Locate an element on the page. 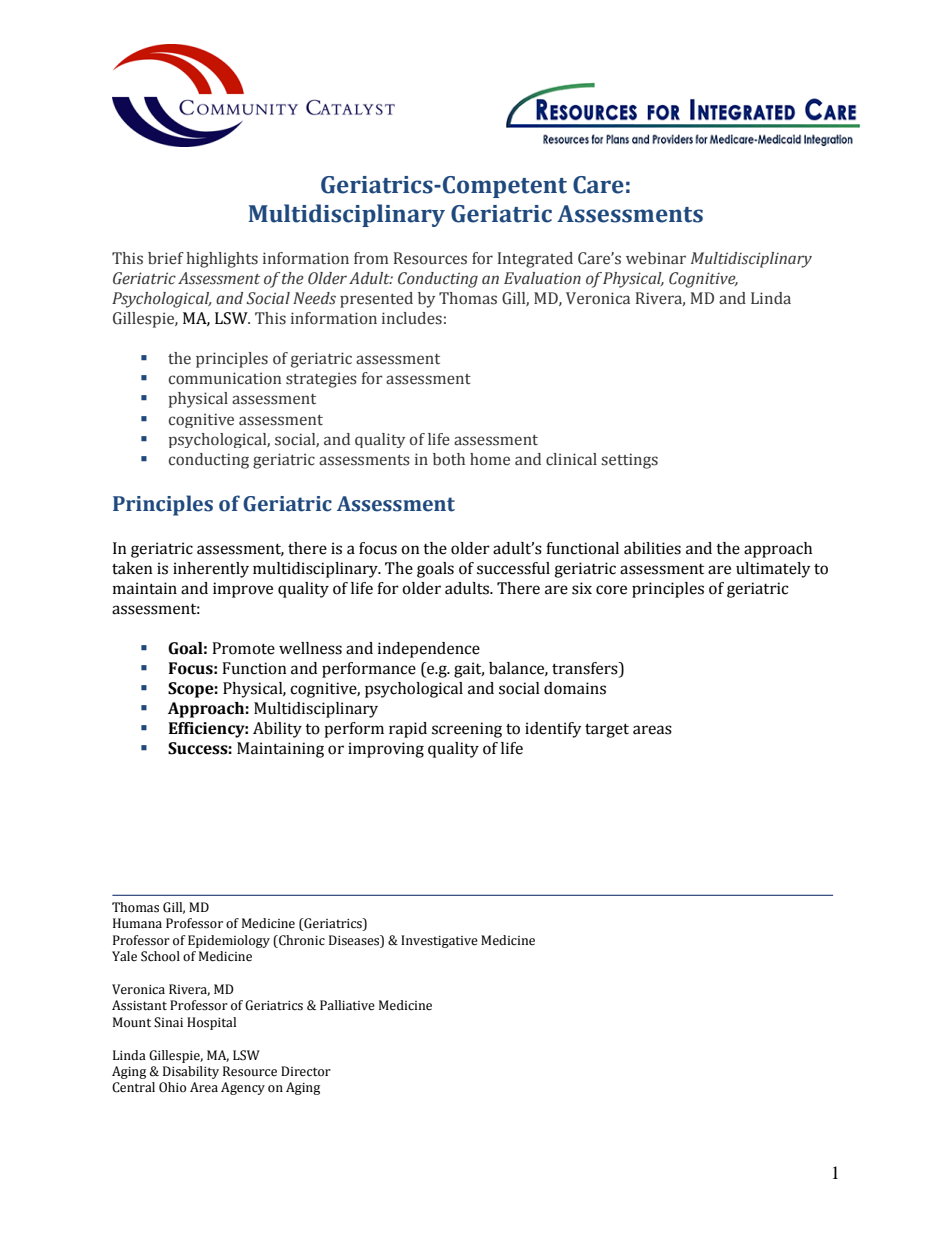 The width and height of the document is (952, 1233). Ohio is located at coordinates (172, 1087).
